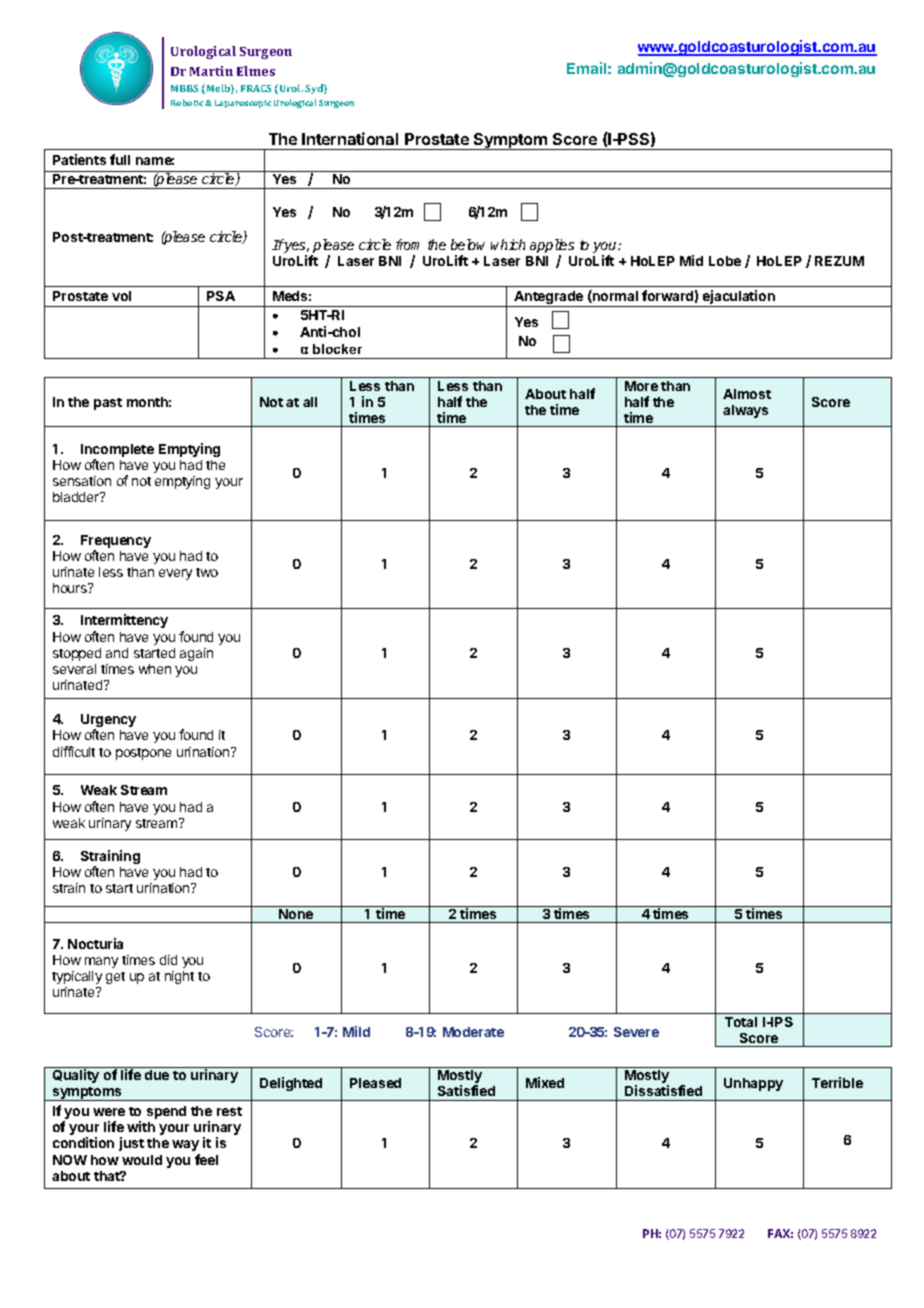  I want to click on Urgency, so click(108, 722).
